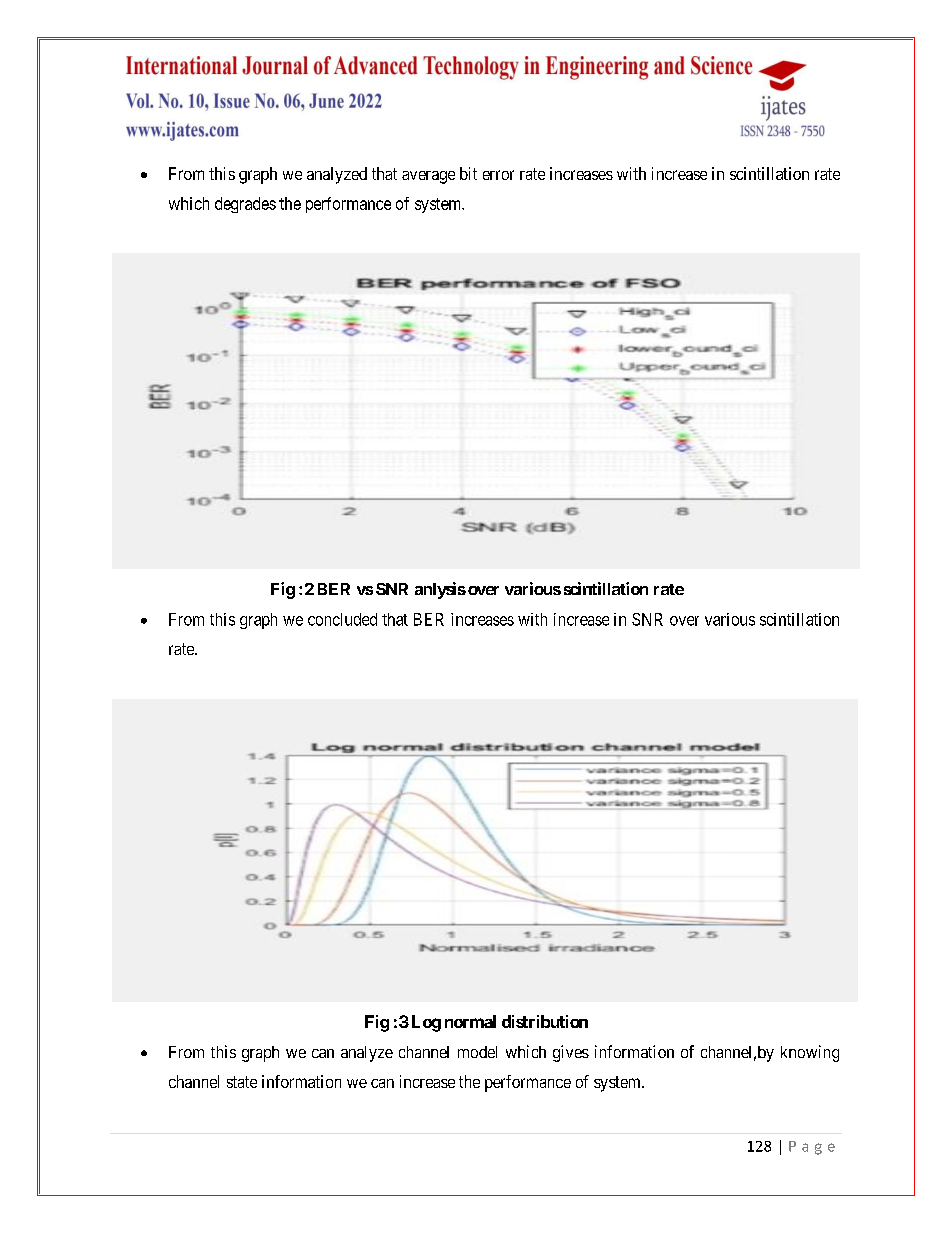  What do you see at coordinates (498, 175) in the image?
I see `error` at bounding box center [498, 175].
